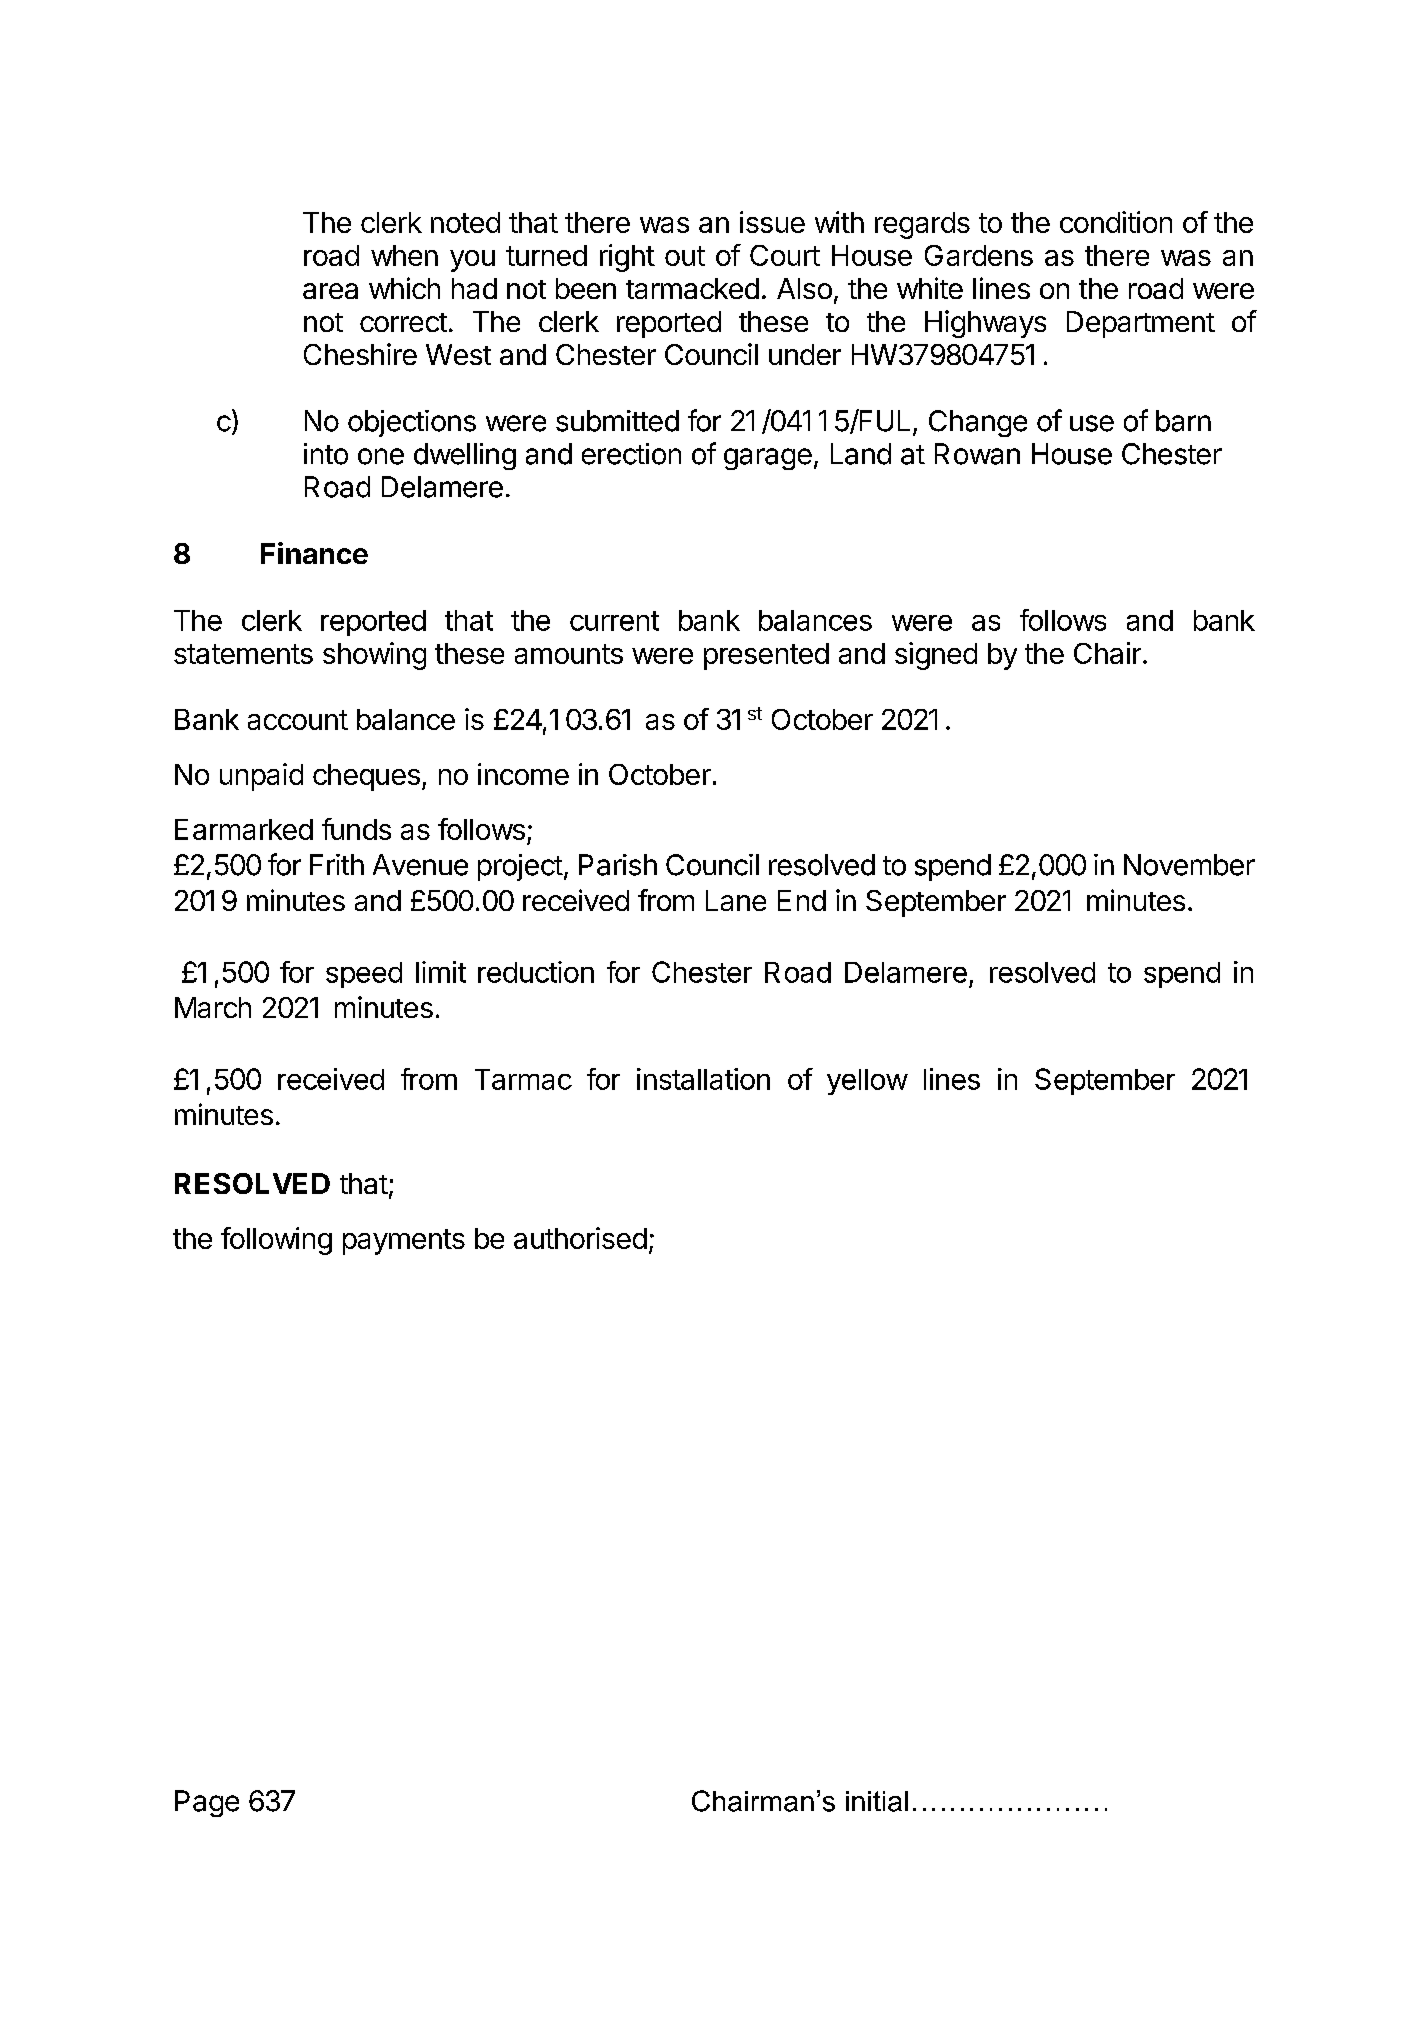 The width and height of the screenshot is (1427, 2018). What do you see at coordinates (1116, 222) in the screenshot?
I see `condition` at bounding box center [1116, 222].
